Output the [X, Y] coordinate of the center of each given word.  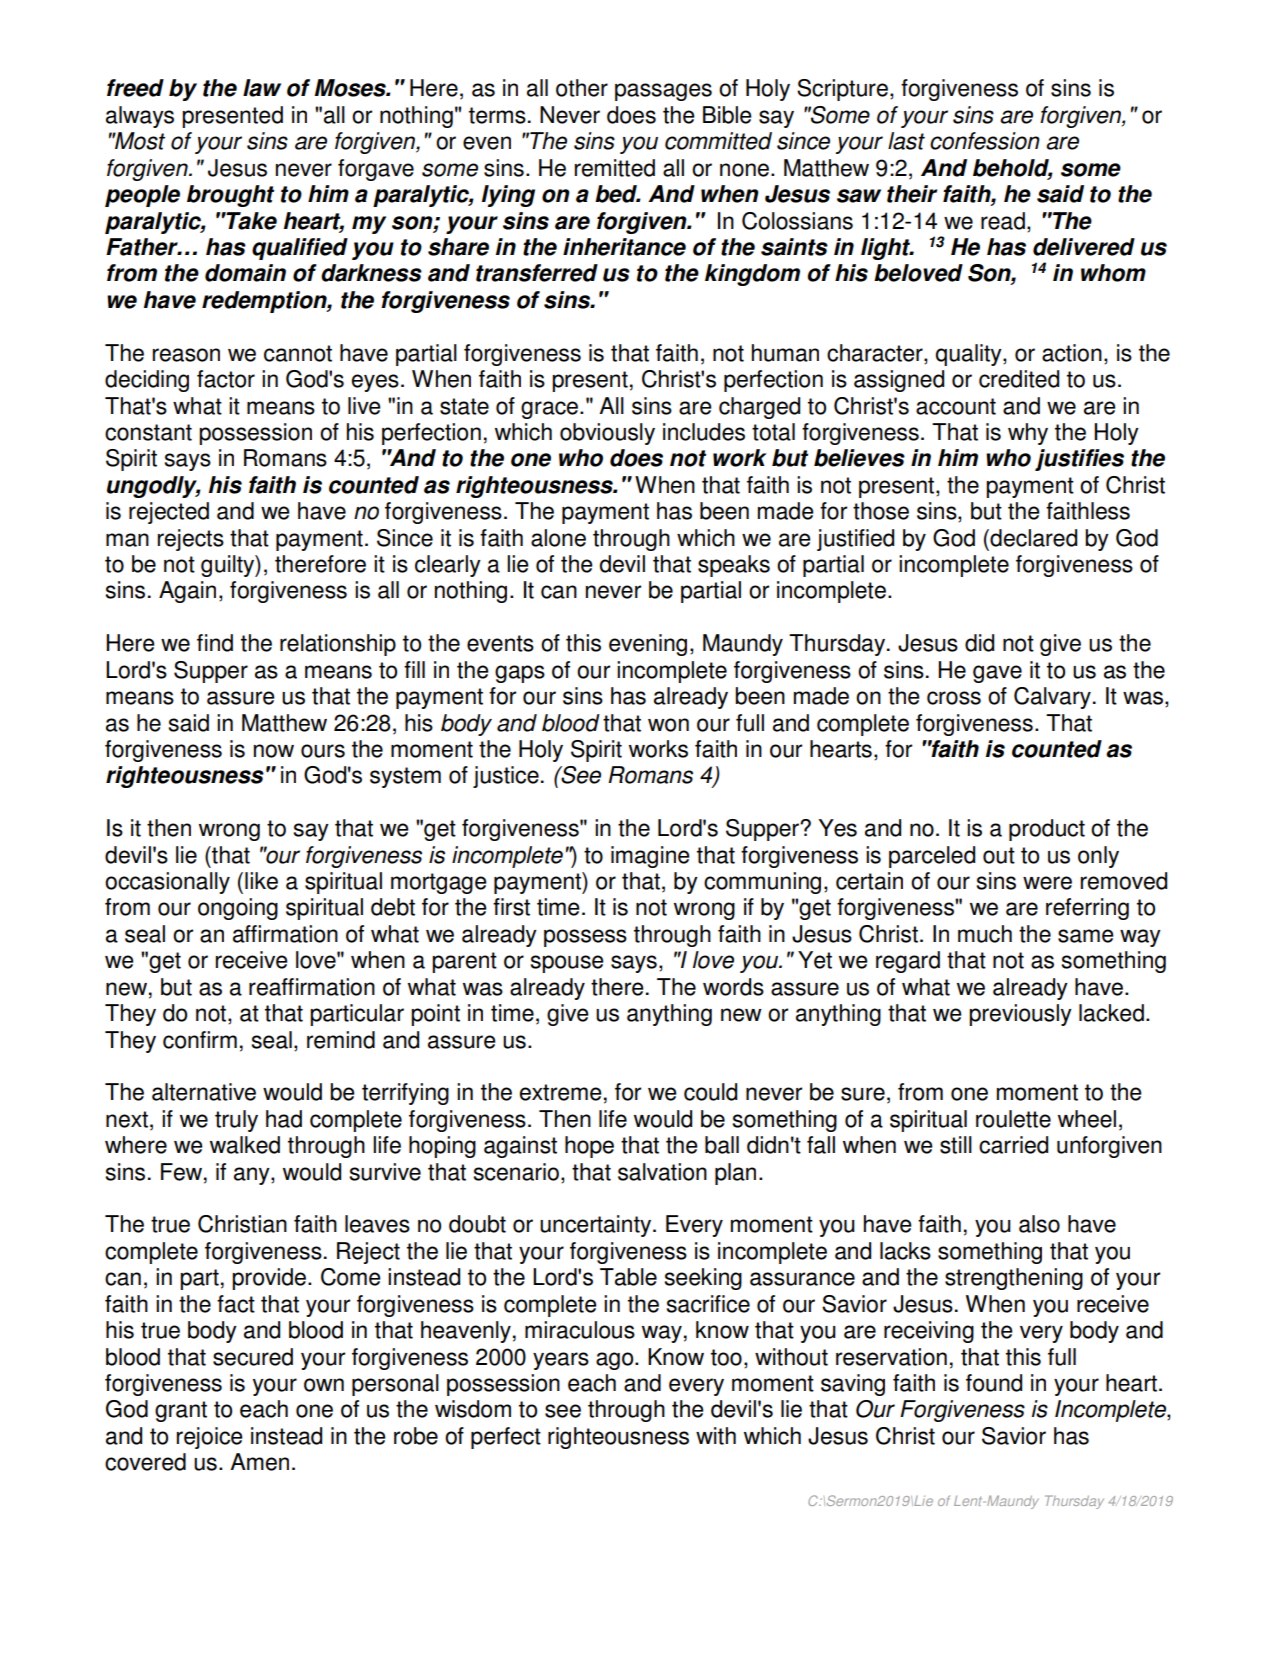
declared [1032, 538]
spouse [567, 964]
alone [558, 538]
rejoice [210, 1438]
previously [1020, 1015]
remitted [615, 168]
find [215, 643]
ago [616, 1361]
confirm [200, 1040]
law [262, 88]
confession [985, 141]
